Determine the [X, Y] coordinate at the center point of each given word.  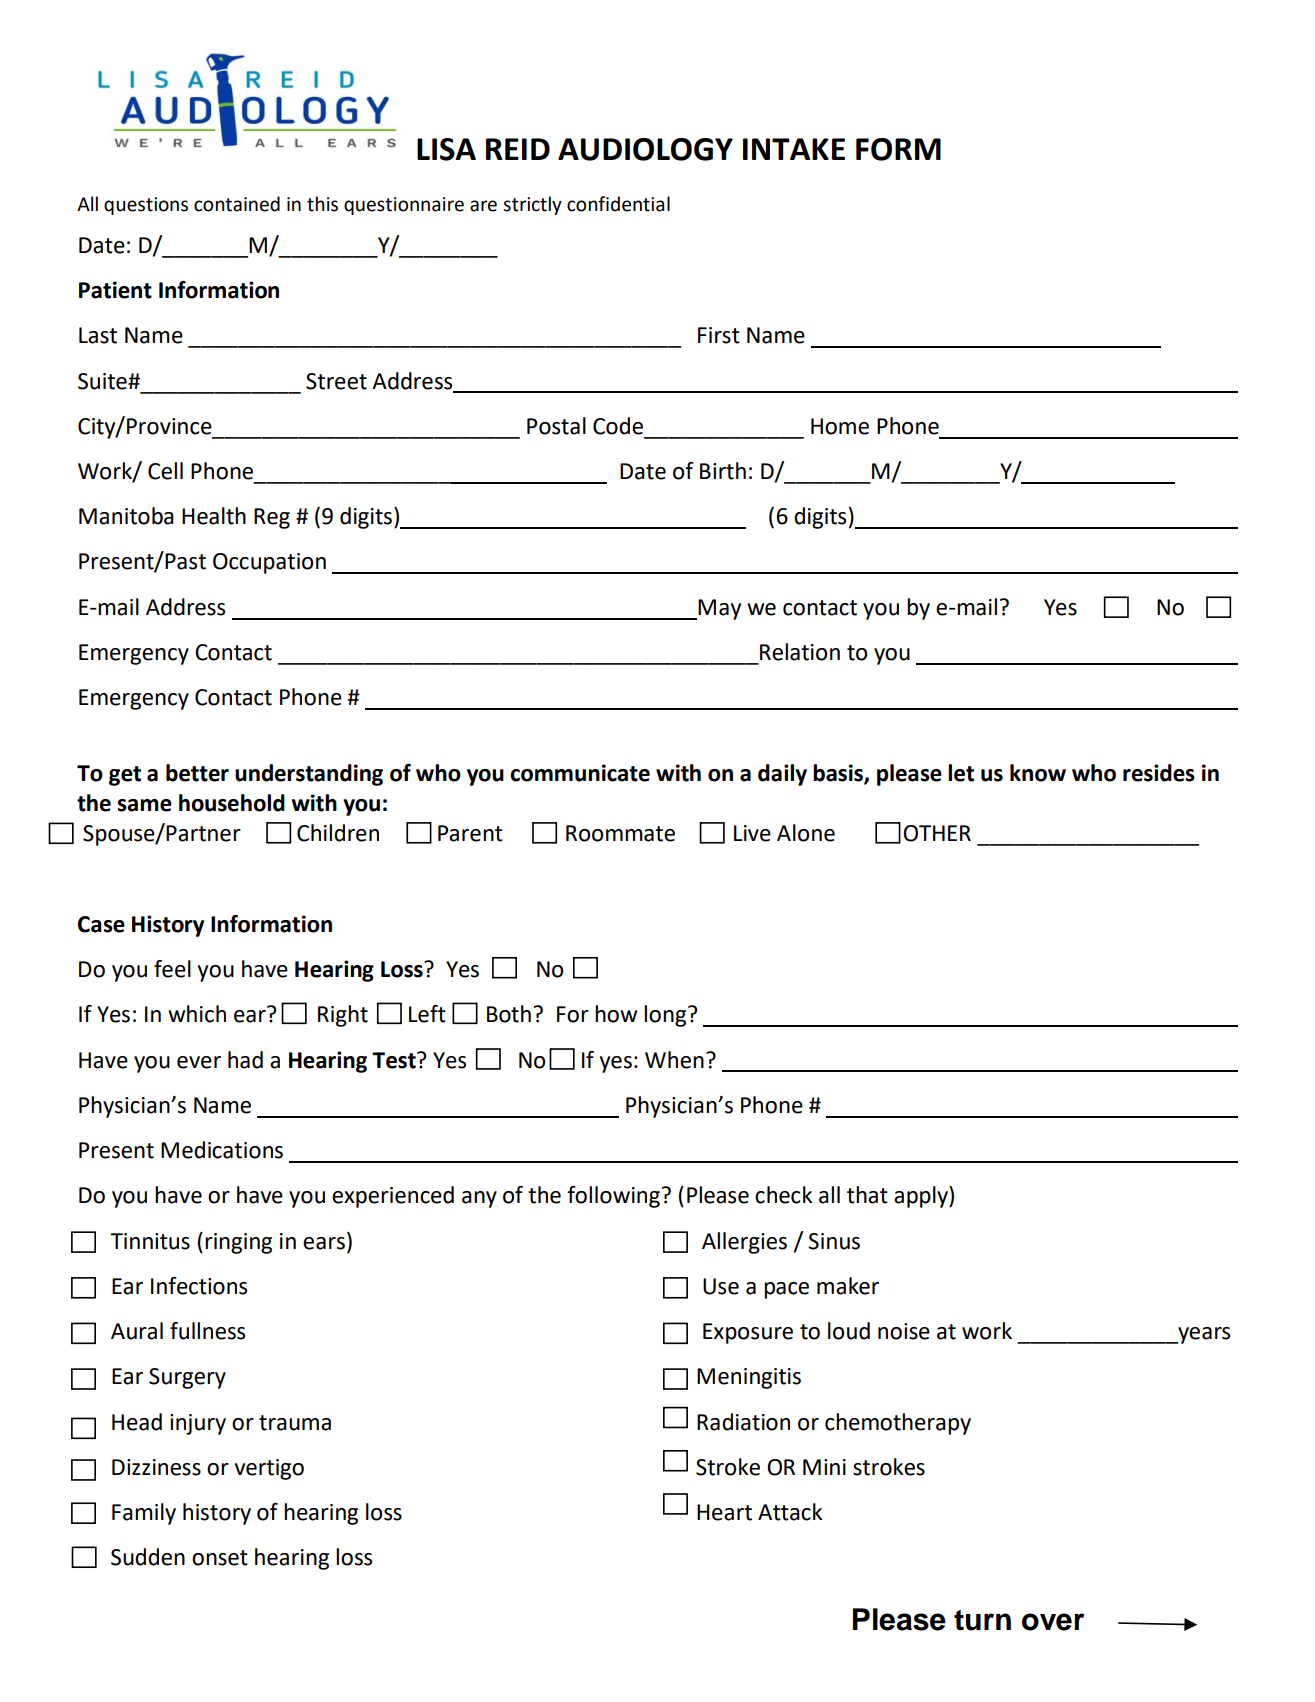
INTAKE [794, 149]
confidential [618, 204]
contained [237, 204]
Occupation [269, 563]
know [1038, 773]
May [719, 609]
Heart [724, 1512]
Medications [222, 1150]
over [1053, 1622]
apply [922, 1197]
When [674, 1060]
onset [220, 1558]
